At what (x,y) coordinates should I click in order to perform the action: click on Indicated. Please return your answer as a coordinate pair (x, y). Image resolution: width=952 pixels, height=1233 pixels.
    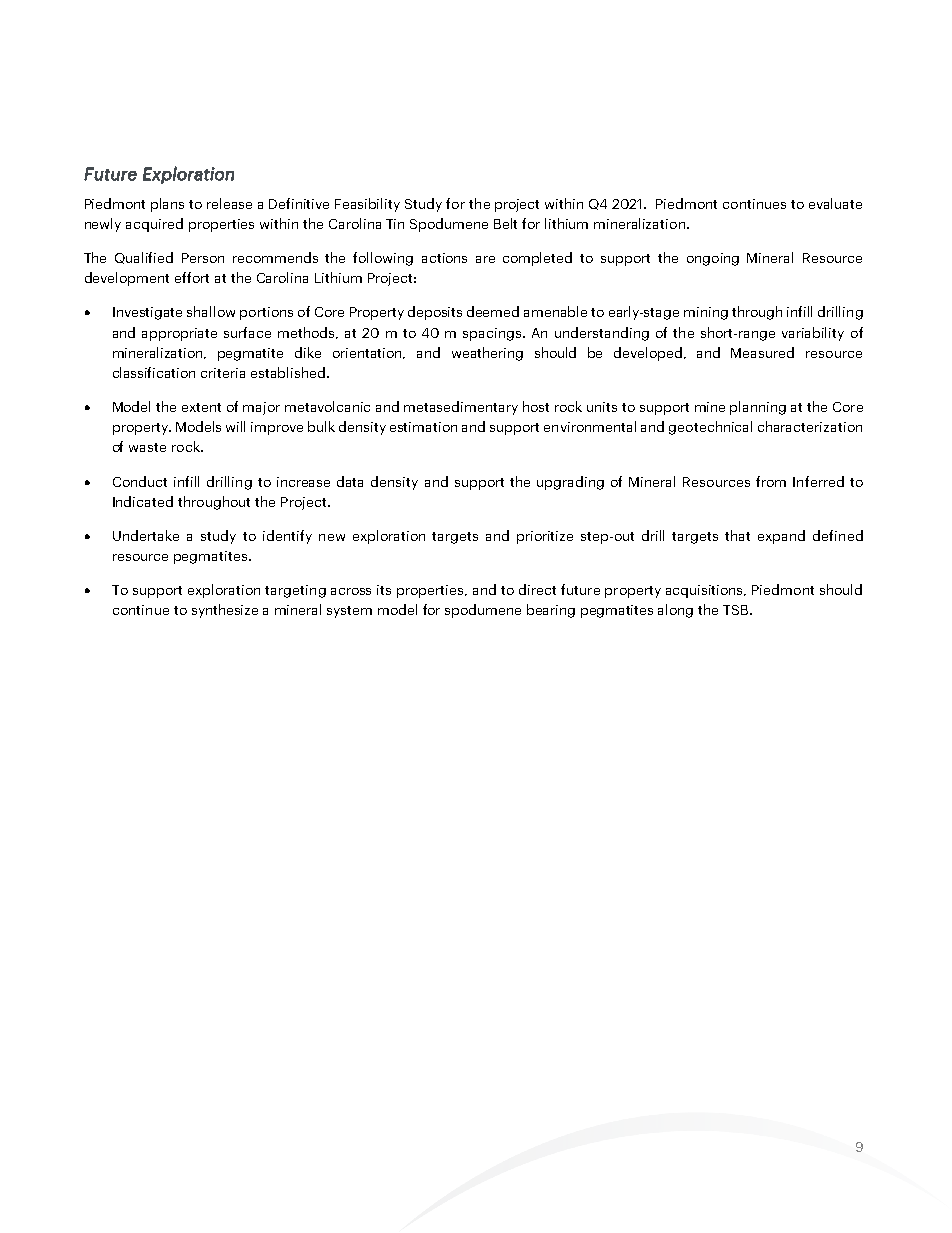
    Looking at the image, I should click on (143, 501).
